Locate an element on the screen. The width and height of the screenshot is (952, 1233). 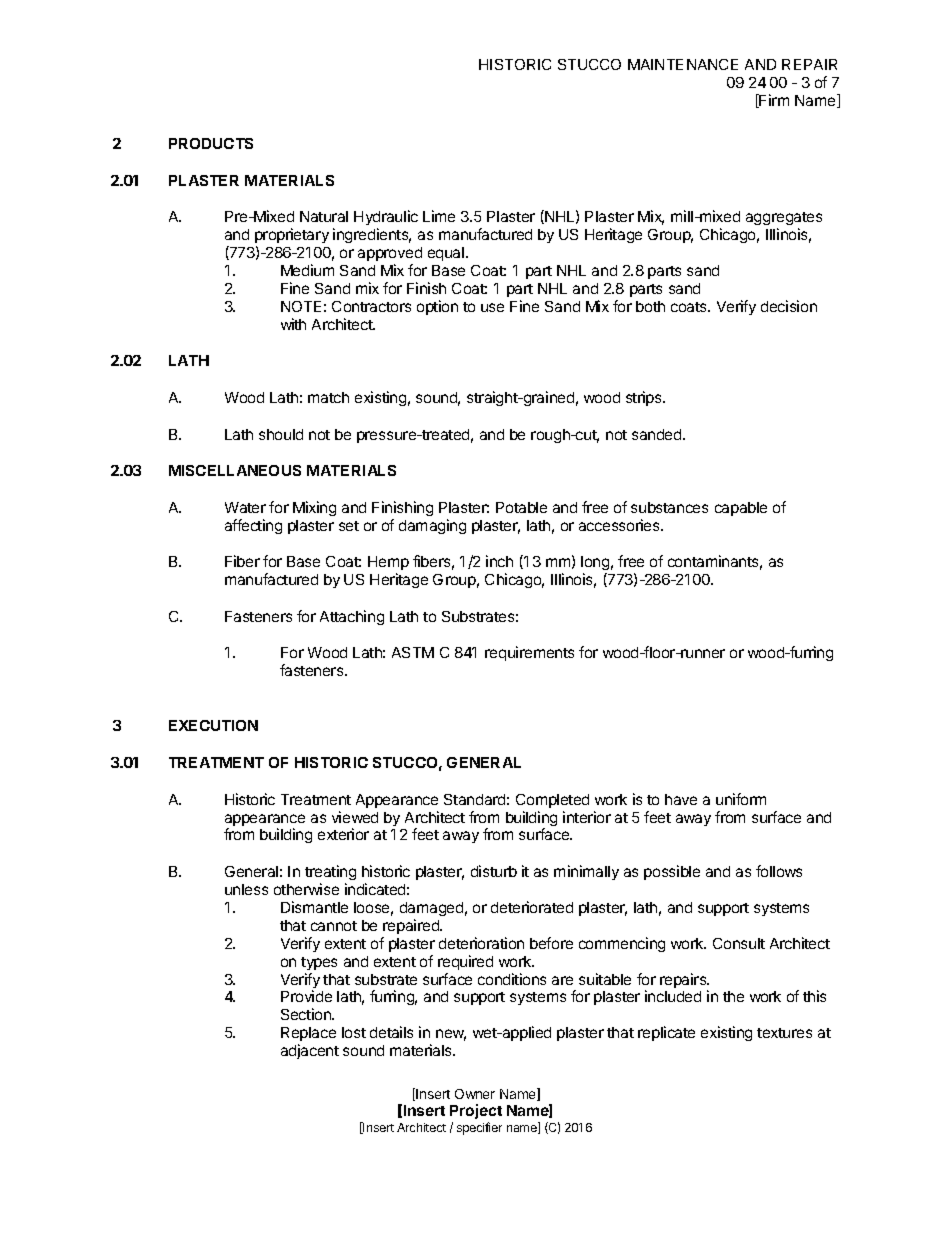
textures is located at coordinates (784, 1033).
